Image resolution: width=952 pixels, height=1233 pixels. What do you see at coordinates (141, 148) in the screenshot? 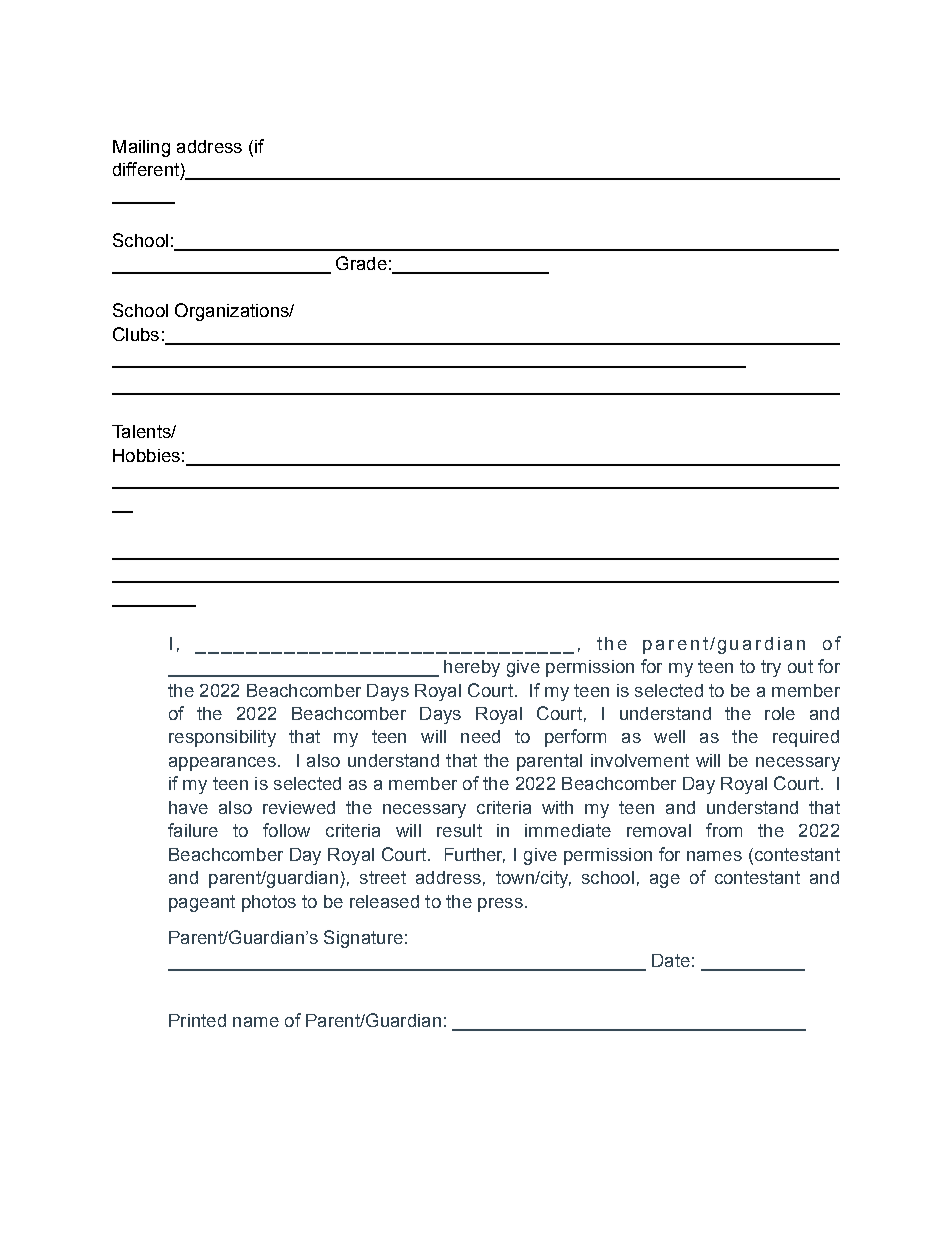
I see `Mailing` at bounding box center [141, 148].
